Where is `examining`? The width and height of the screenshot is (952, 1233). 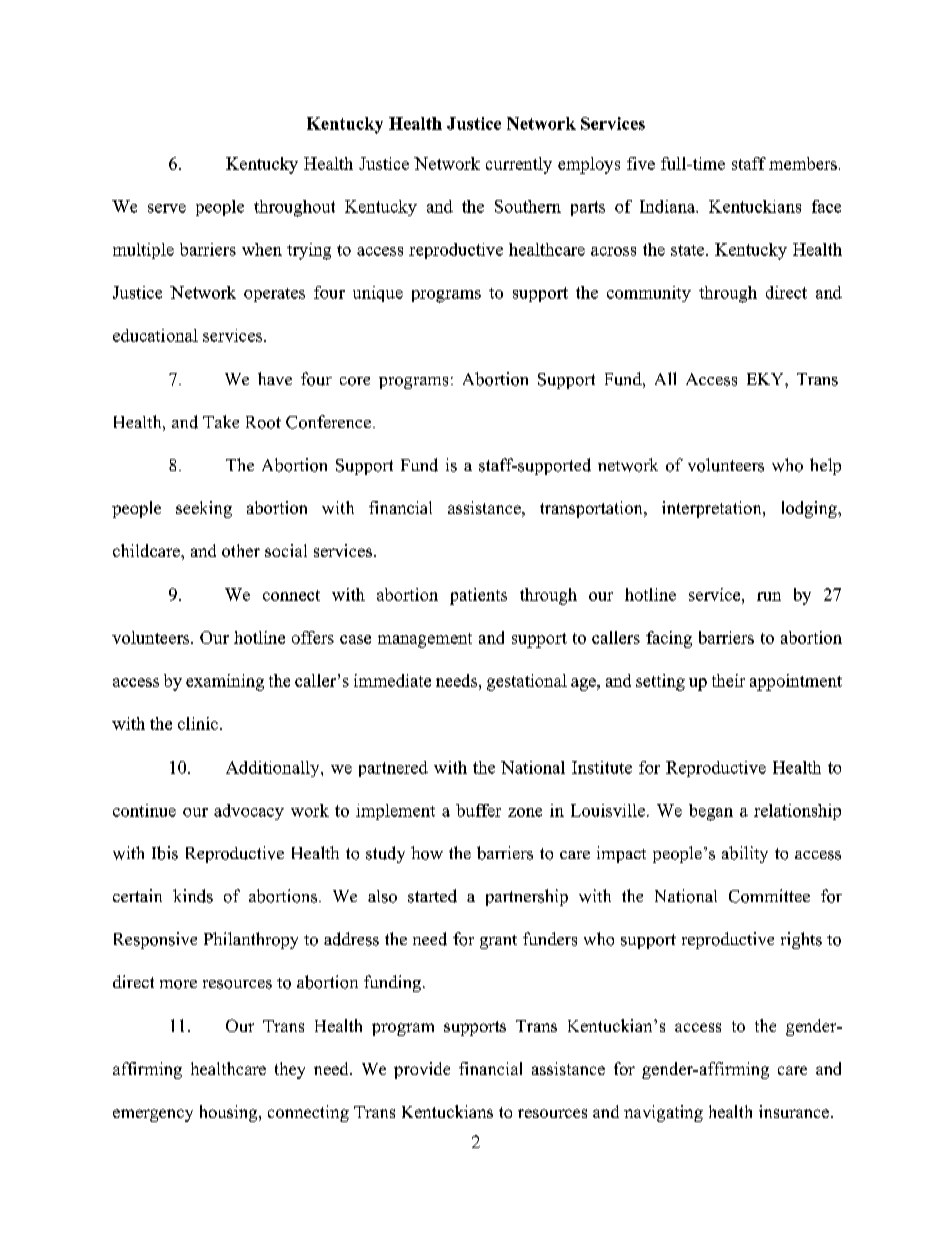
examining is located at coordinates (225, 682).
